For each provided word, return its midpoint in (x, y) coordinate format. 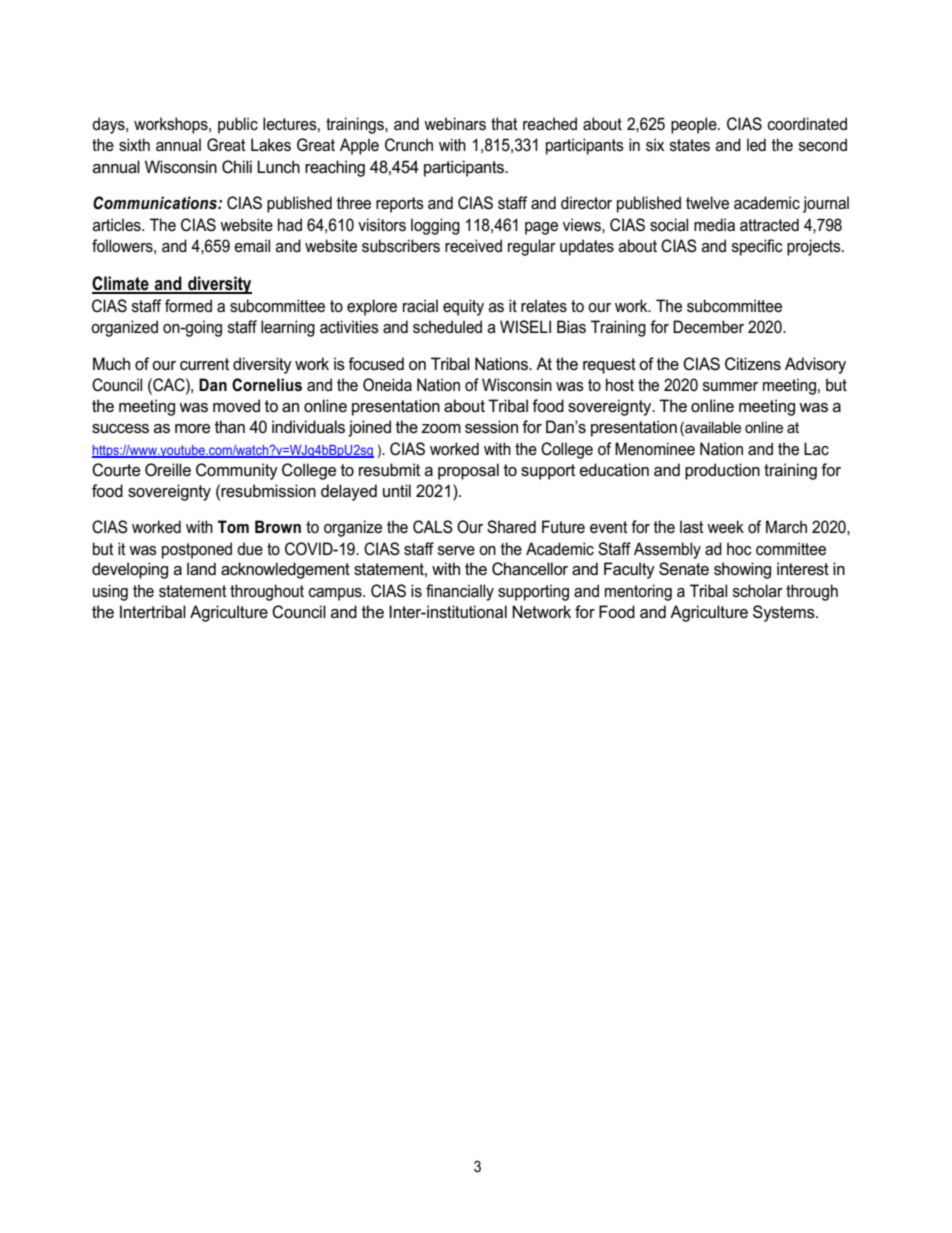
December (708, 327)
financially (460, 592)
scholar (758, 591)
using (110, 592)
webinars (455, 124)
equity (463, 307)
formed (188, 305)
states (690, 145)
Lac (816, 449)
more (192, 429)
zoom (441, 428)
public (238, 125)
